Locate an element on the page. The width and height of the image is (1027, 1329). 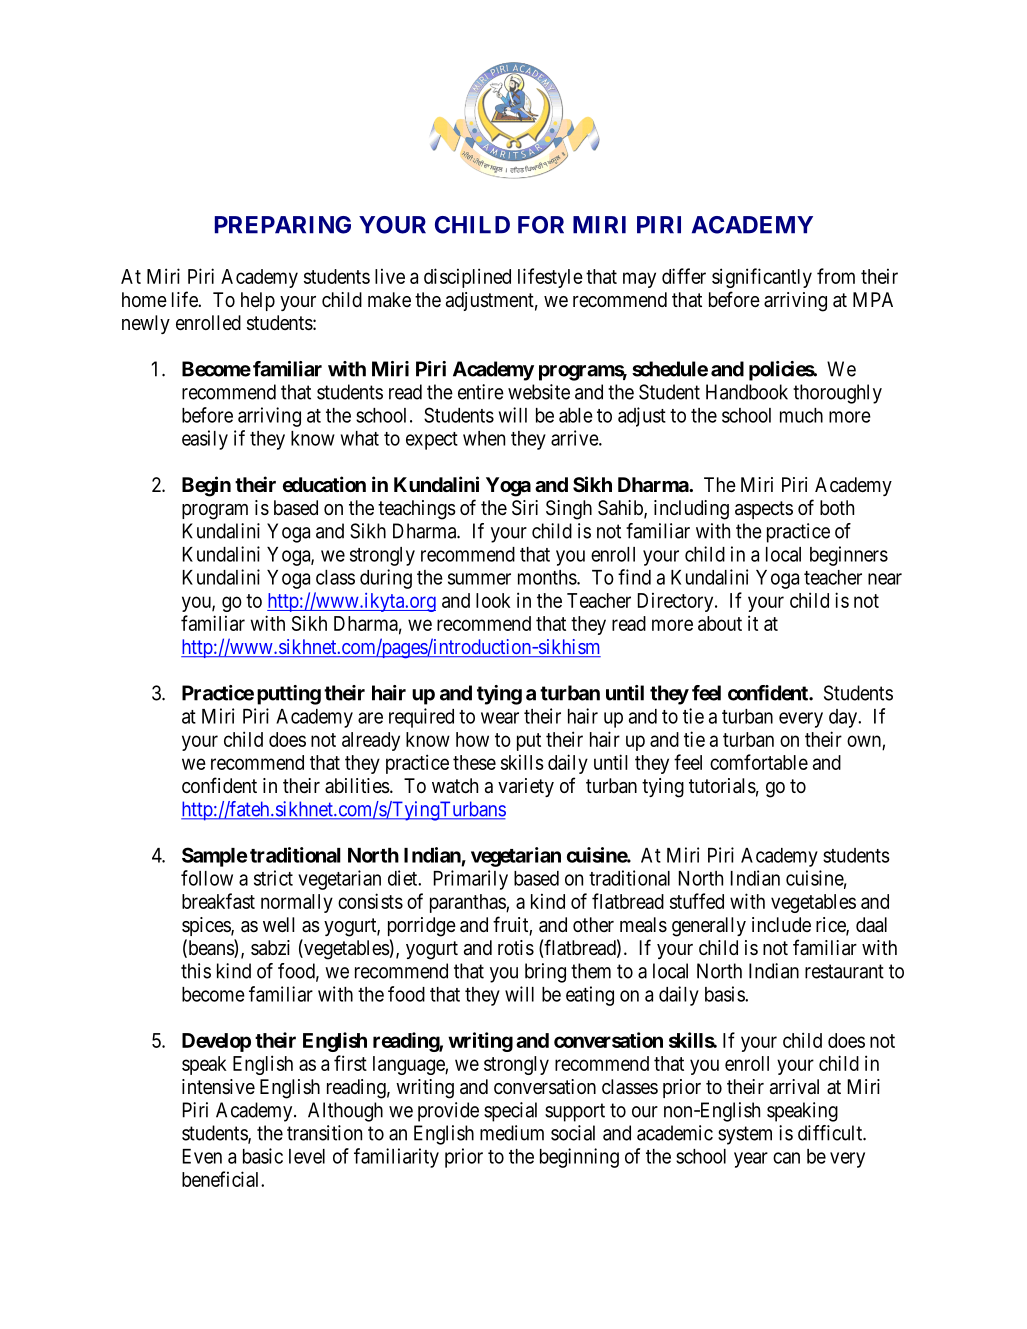
are is located at coordinates (370, 718).
